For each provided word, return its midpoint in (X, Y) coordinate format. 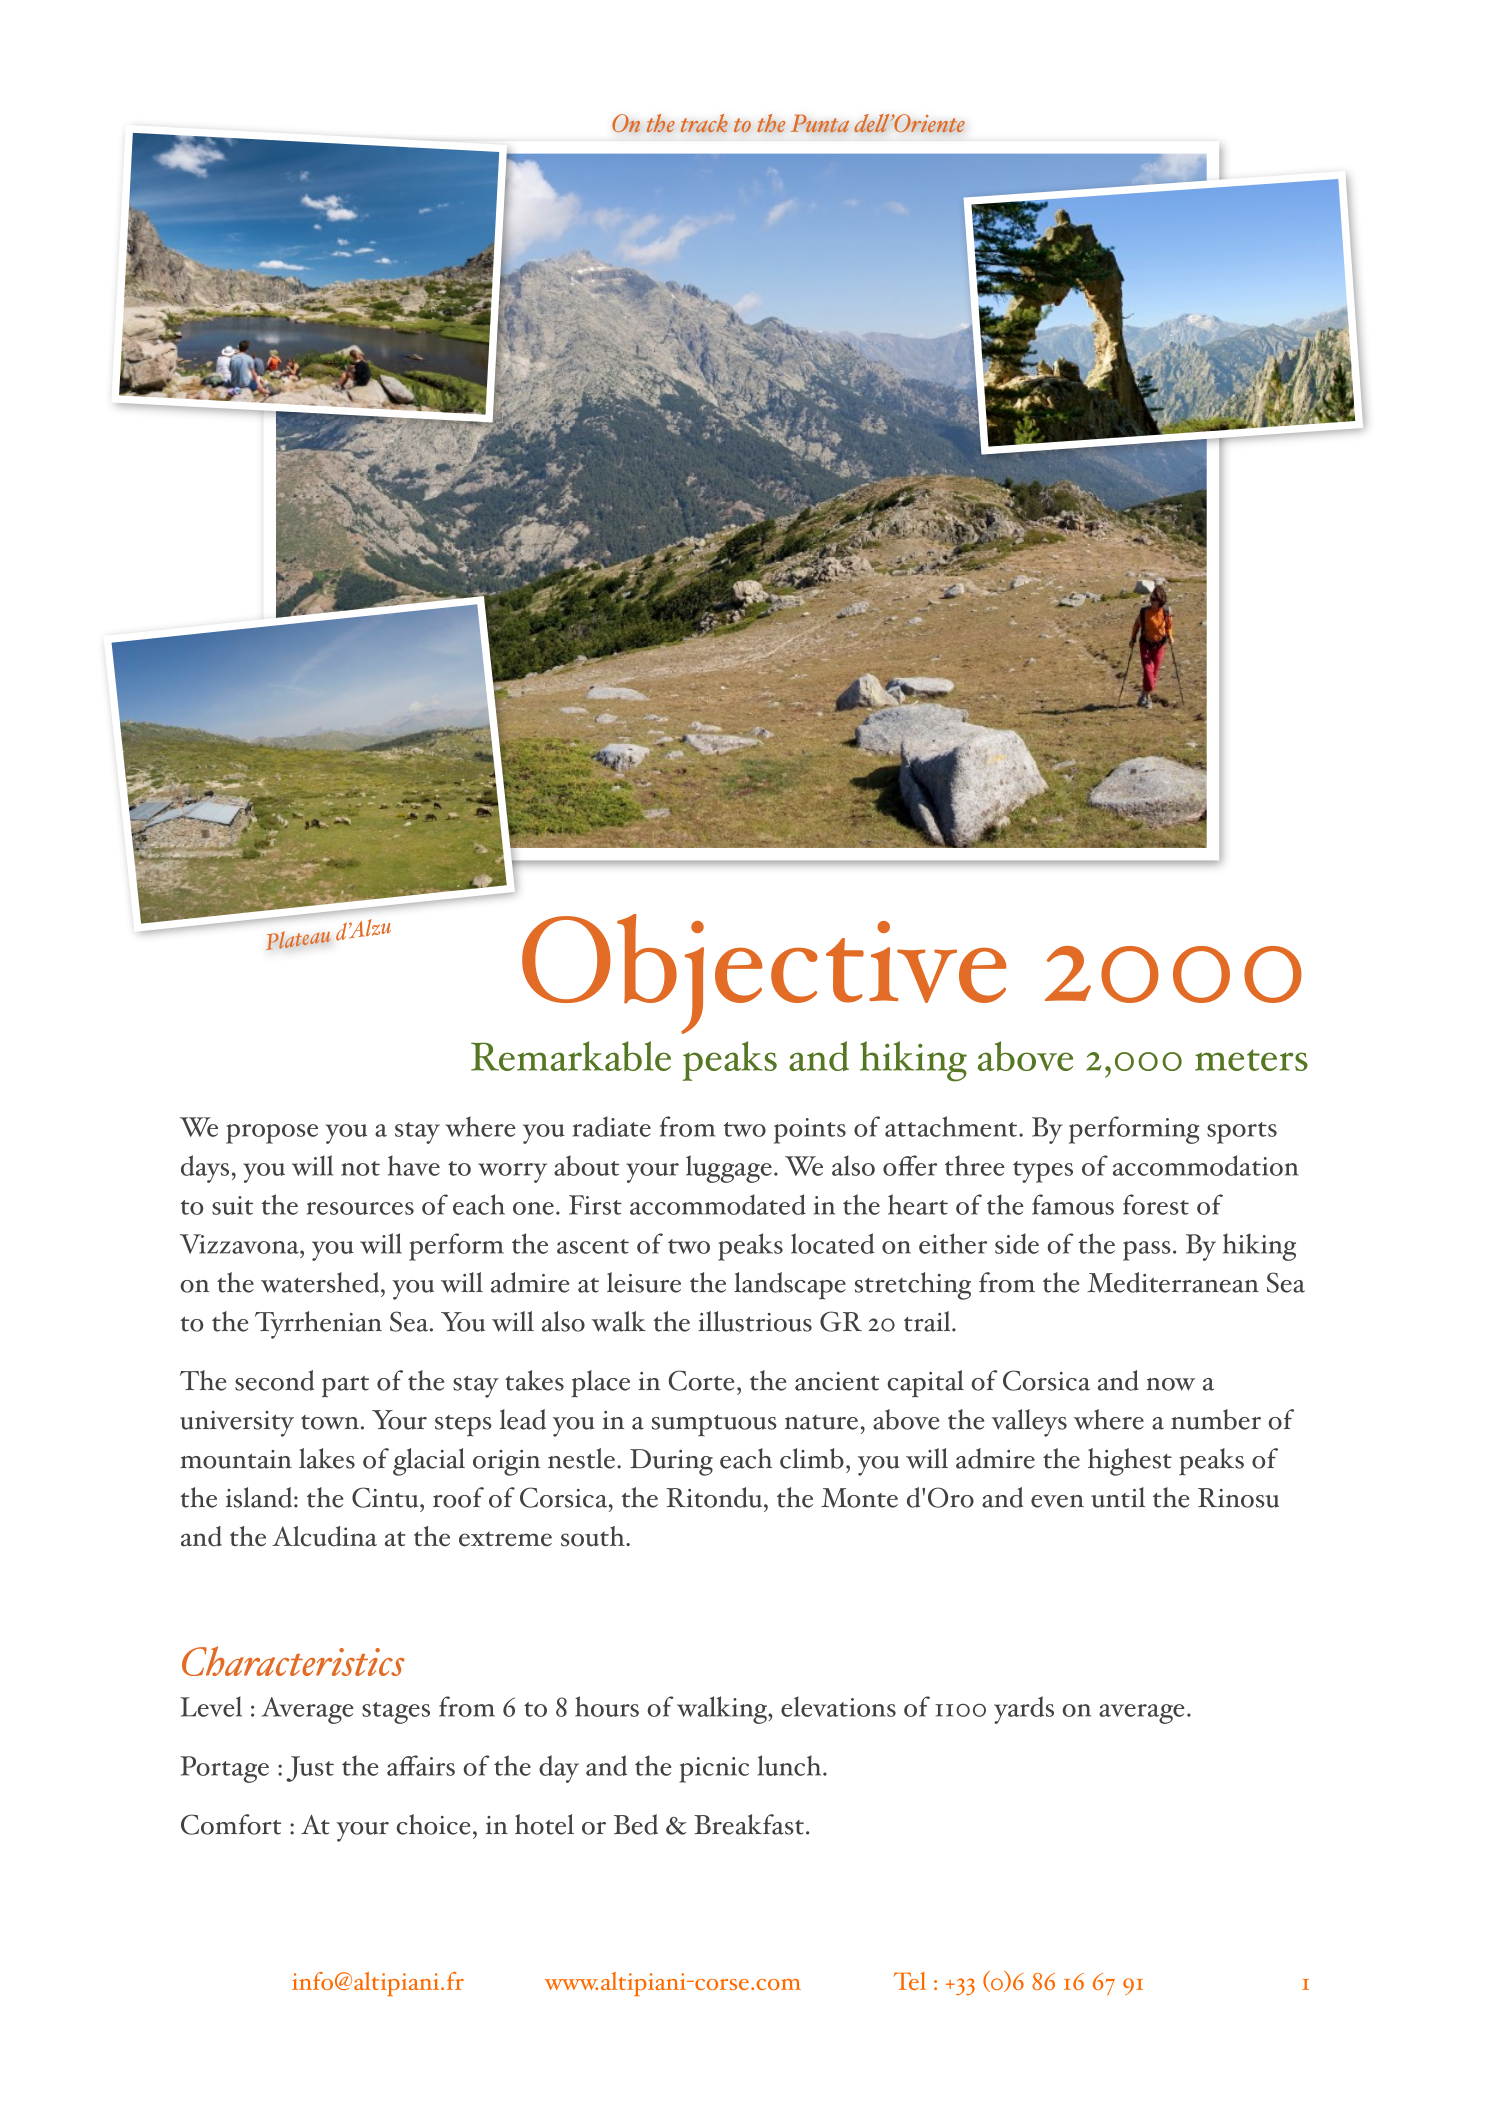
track (704, 123)
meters (1251, 1060)
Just (310, 1769)
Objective (764, 974)
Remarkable (571, 1056)
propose (272, 1134)
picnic (714, 1770)
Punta (819, 123)
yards (1024, 1710)
